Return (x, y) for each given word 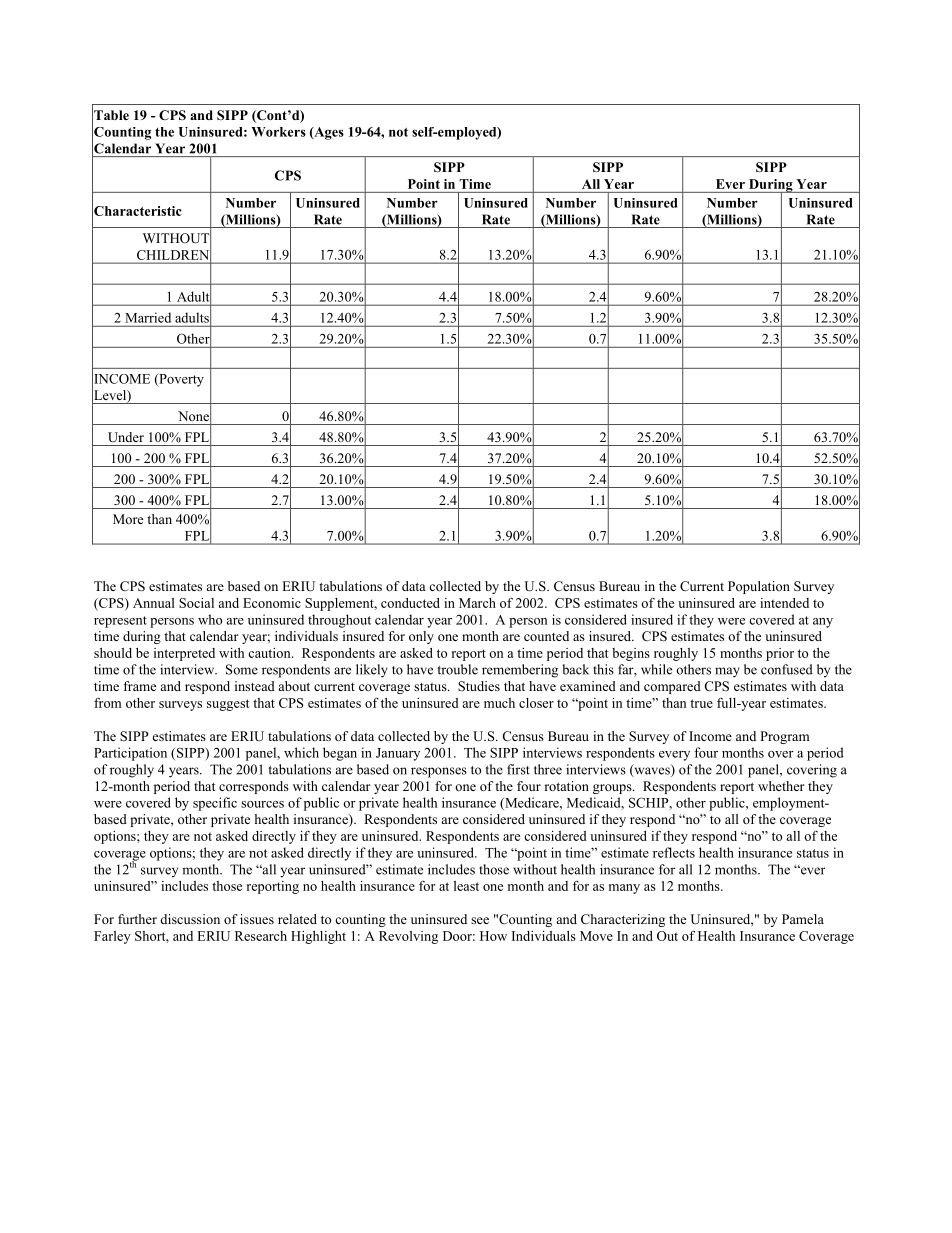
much (499, 703)
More (128, 519)
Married (148, 317)
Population (759, 587)
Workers (278, 132)
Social (196, 603)
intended (784, 603)
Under (126, 437)
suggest (228, 705)
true (701, 703)
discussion (190, 919)
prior (780, 654)
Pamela (803, 919)
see (480, 920)
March (477, 603)
